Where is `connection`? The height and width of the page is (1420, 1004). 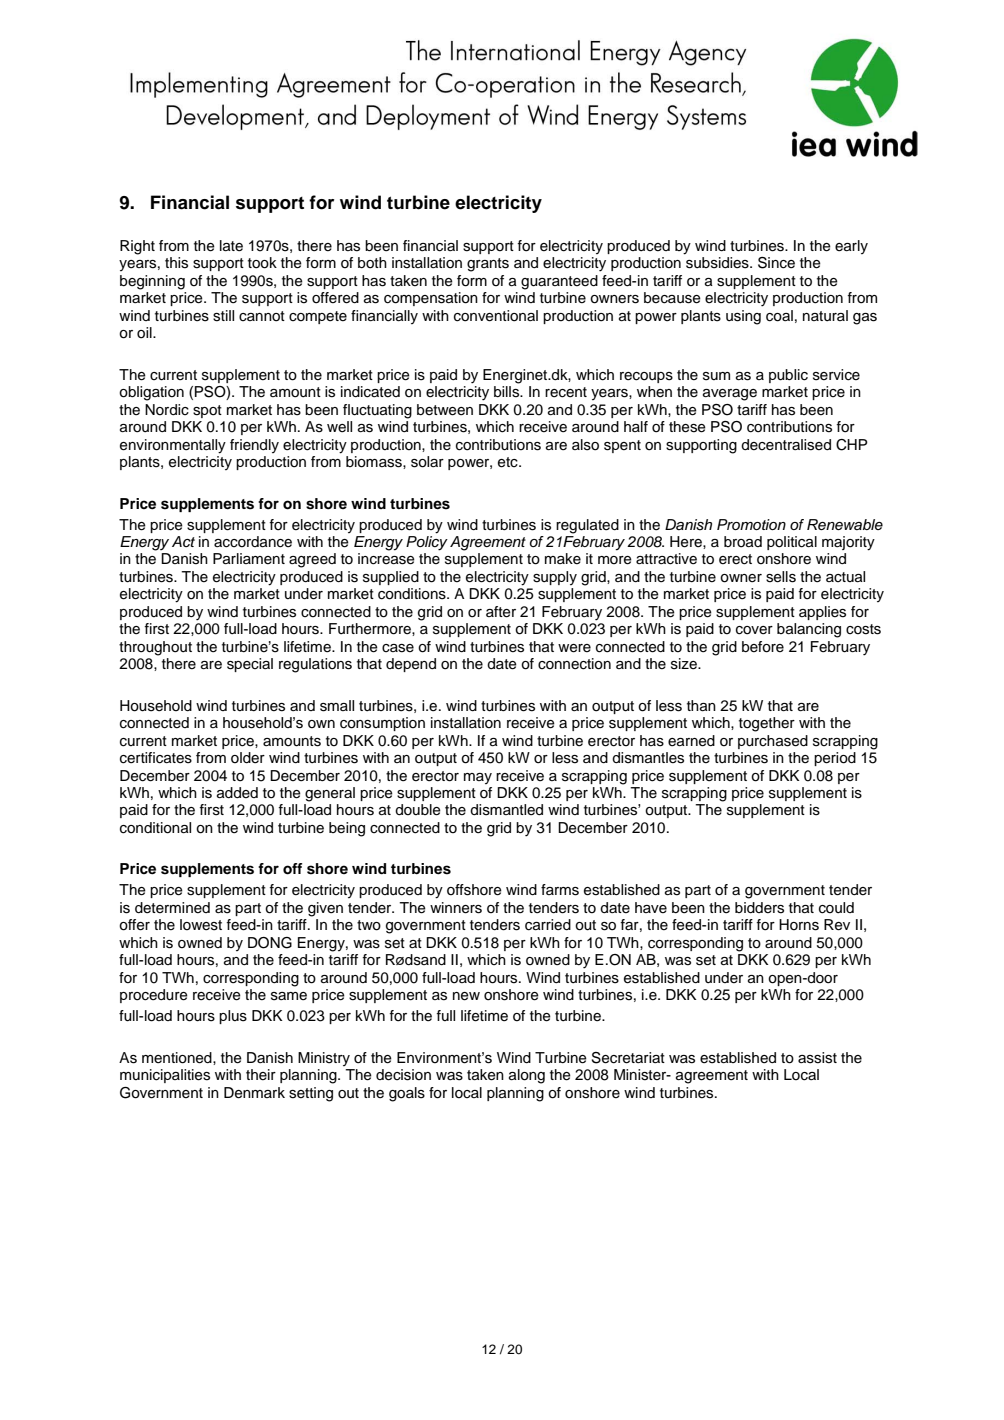 connection is located at coordinates (574, 664).
